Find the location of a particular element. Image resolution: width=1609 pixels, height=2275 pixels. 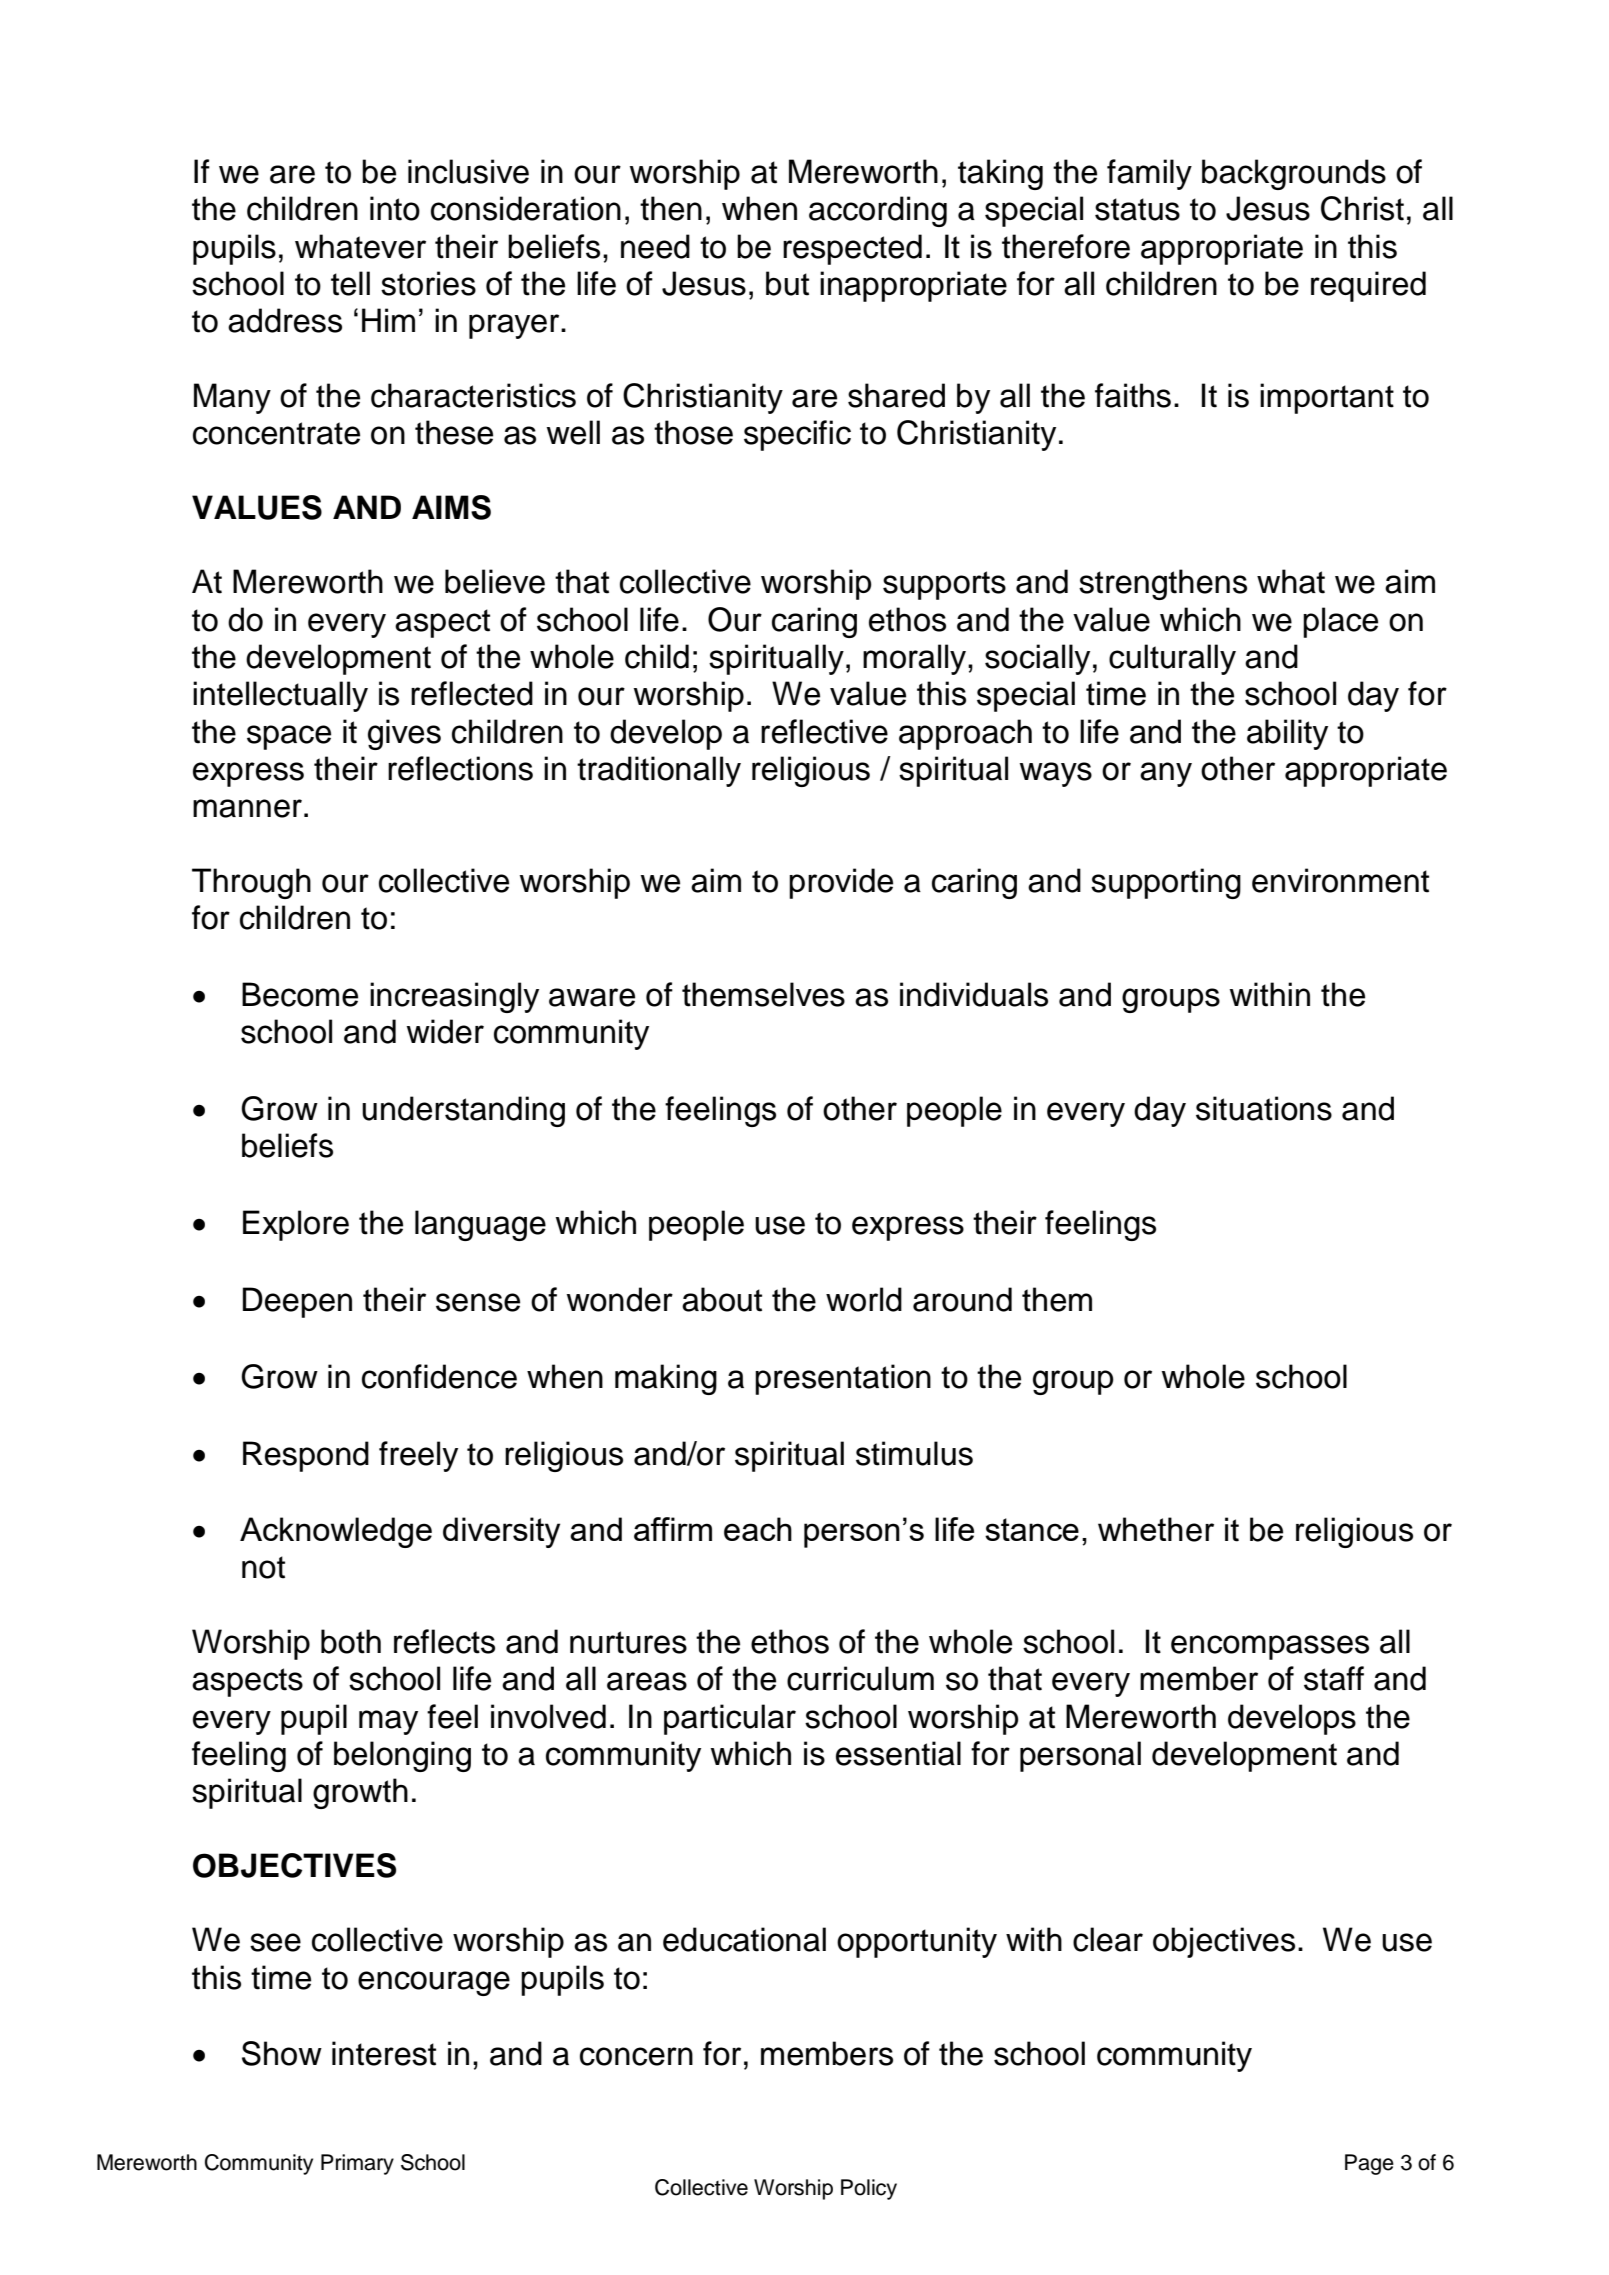

whether is located at coordinates (1156, 1529).
